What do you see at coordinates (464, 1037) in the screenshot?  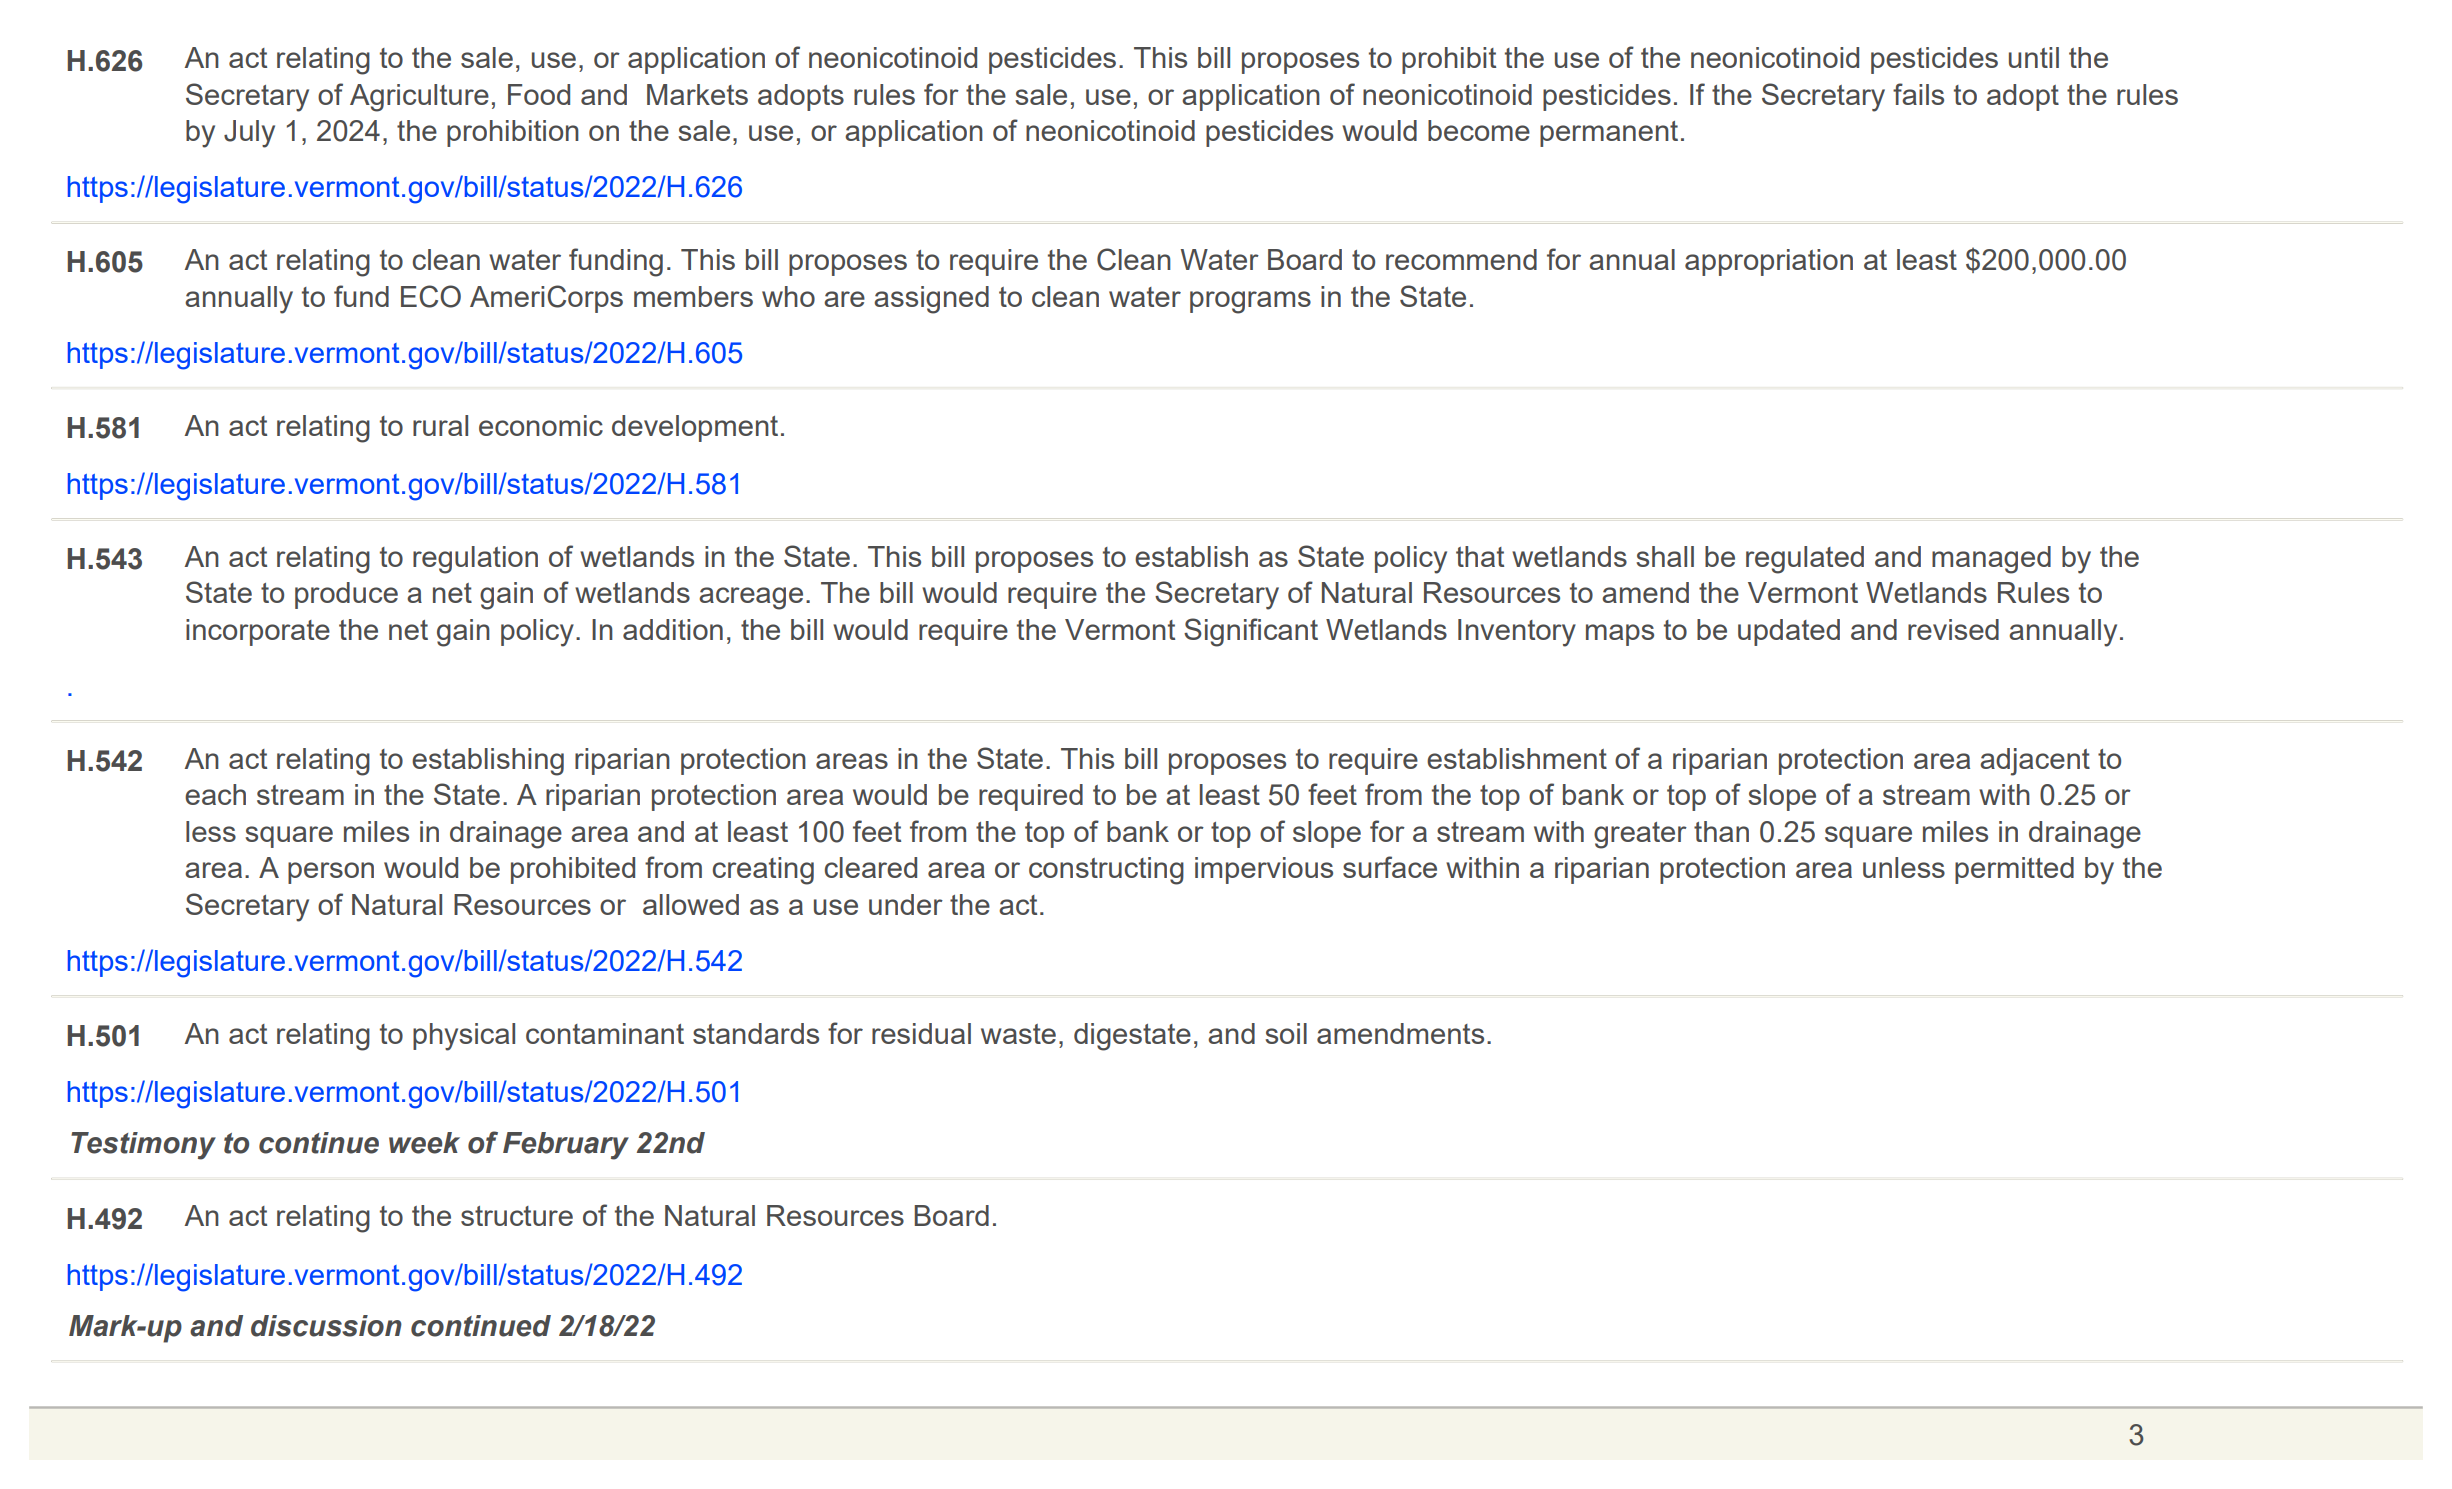 I see `physical` at bounding box center [464, 1037].
